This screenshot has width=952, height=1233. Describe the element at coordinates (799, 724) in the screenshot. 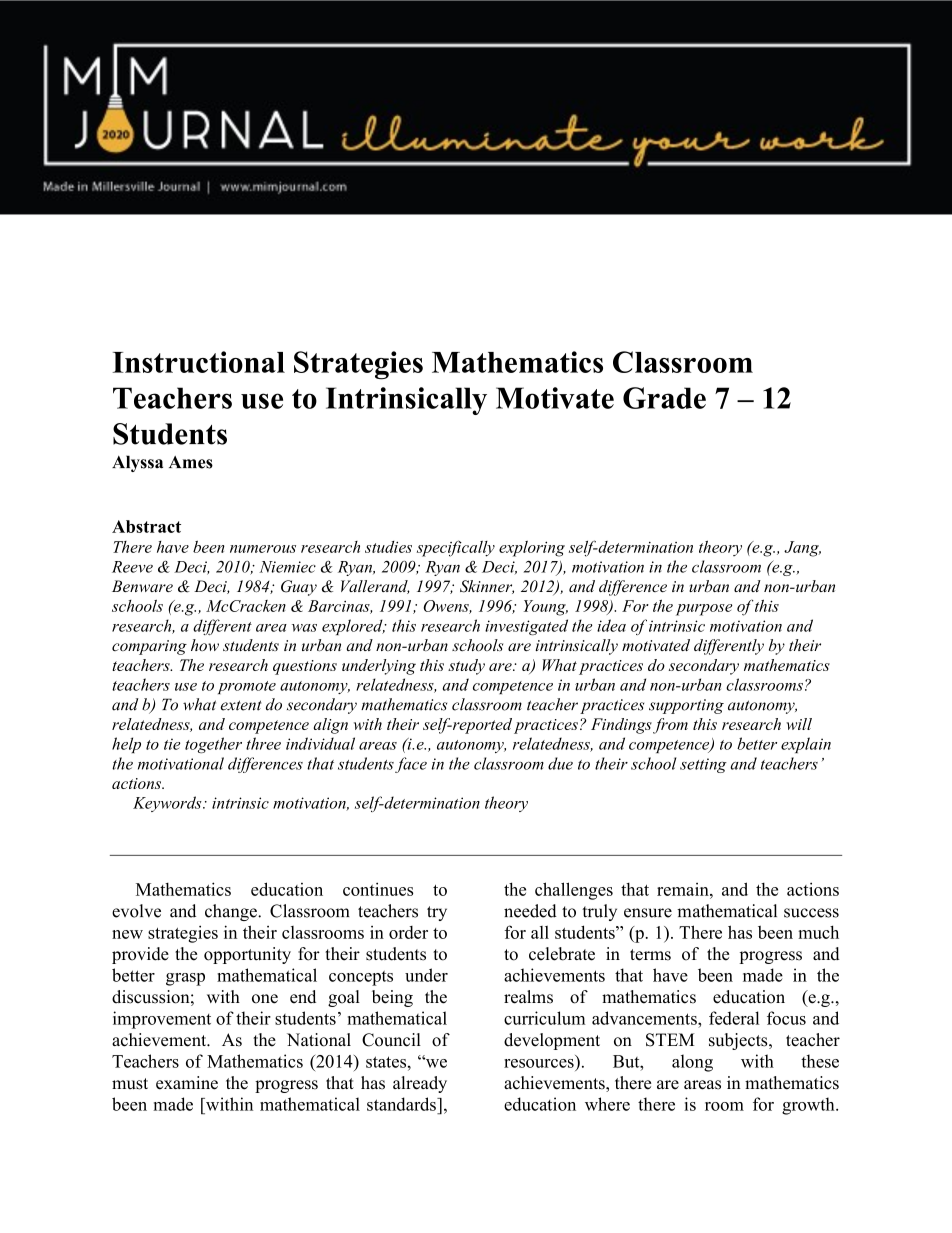

I see `will` at that location.
